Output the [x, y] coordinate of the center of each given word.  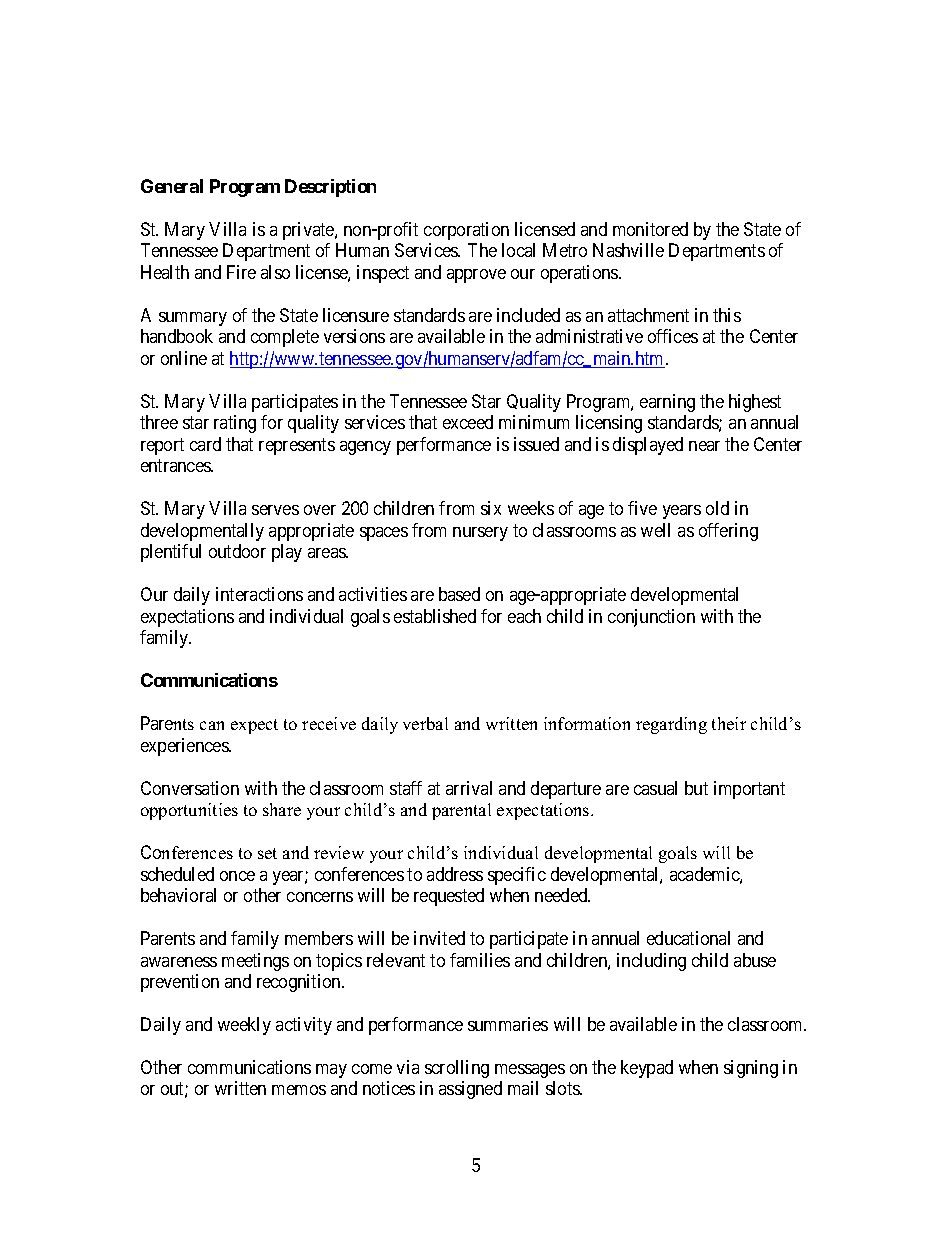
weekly [244, 1026]
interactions [259, 594]
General [172, 186]
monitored [650, 229]
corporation [466, 231]
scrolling [457, 1069]
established [435, 616]
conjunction [651, 618]
